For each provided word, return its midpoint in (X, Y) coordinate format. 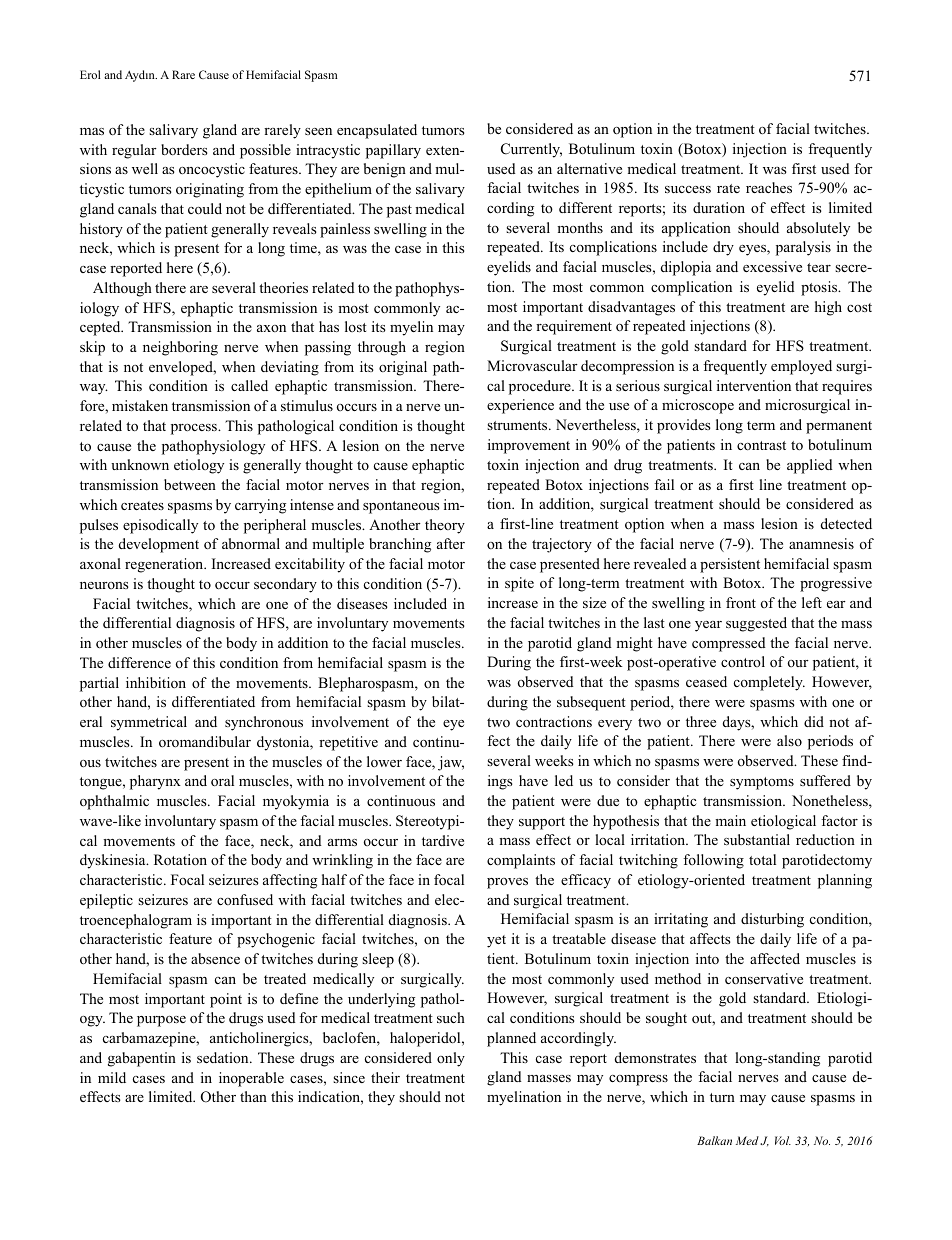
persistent (730, 565)
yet (496, 941)
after (451, 543)
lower (384, 761)
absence (215, 958)
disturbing (772, 920)
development (159, 545)
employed (801, 367)
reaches (769, 187)
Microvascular (532, 365)
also (789, 740)
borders (184, 149)
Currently (531, 150)
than (253, 1096)
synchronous (264, 723)
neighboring (180, 348)
